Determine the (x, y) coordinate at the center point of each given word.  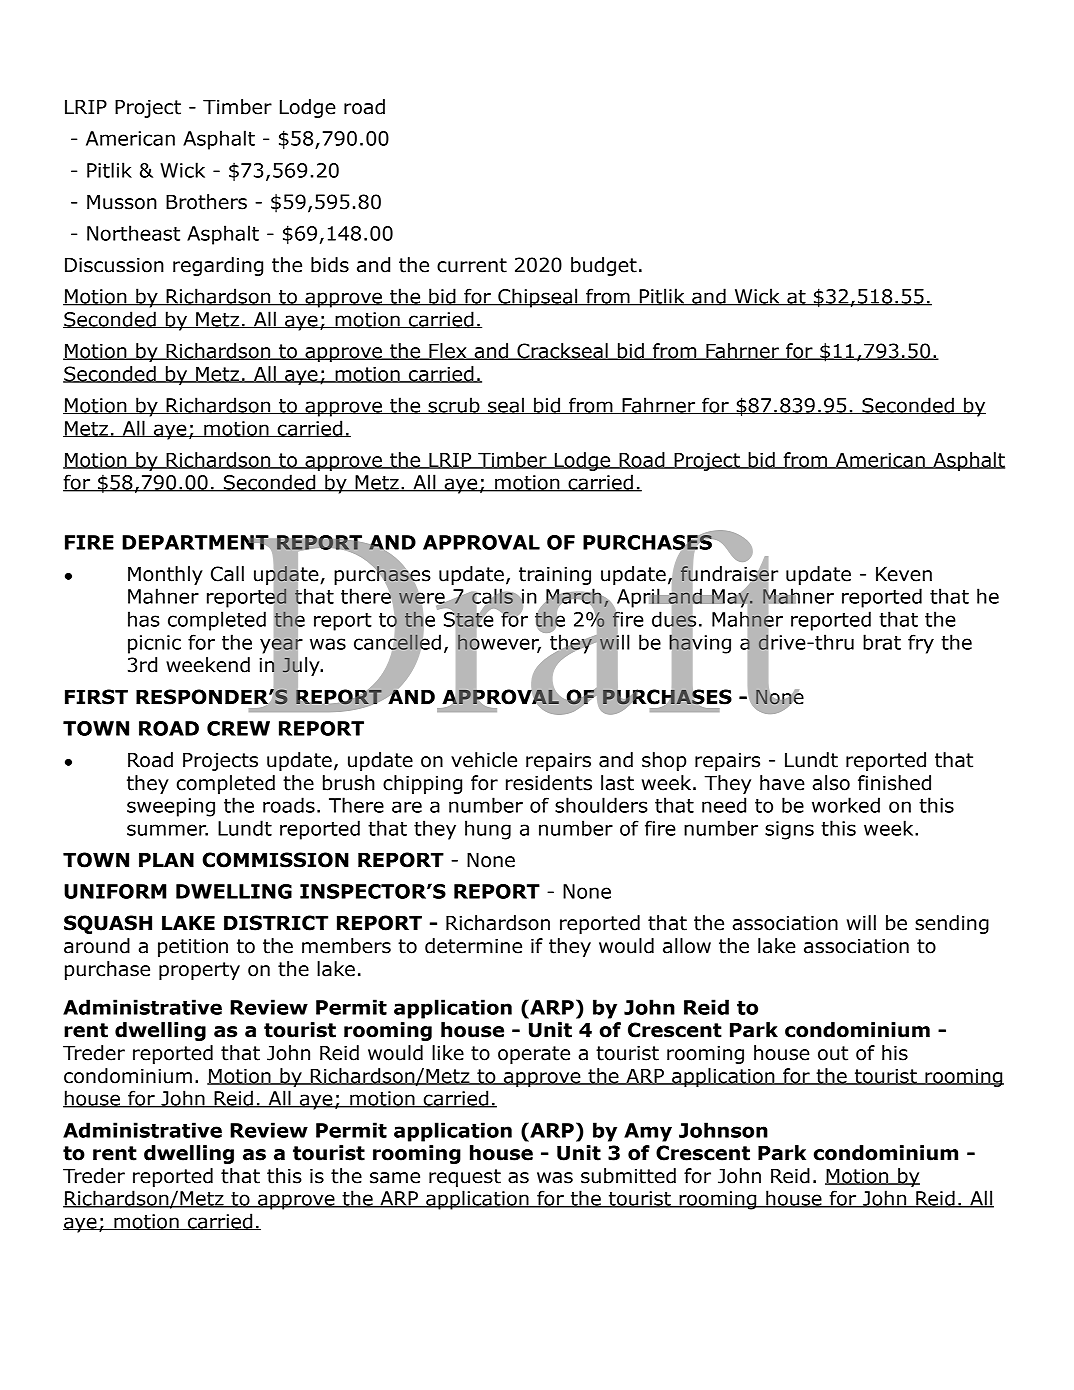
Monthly (165, 575)
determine (473, 946)
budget (604, 266)
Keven (904, 574)
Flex (448, 351)
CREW (238, 728)
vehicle (484, 760)
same (395, 1178)
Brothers (206, 202)
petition (193, 948)
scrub (454, 405)
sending (952, 924)
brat (882, 642)
